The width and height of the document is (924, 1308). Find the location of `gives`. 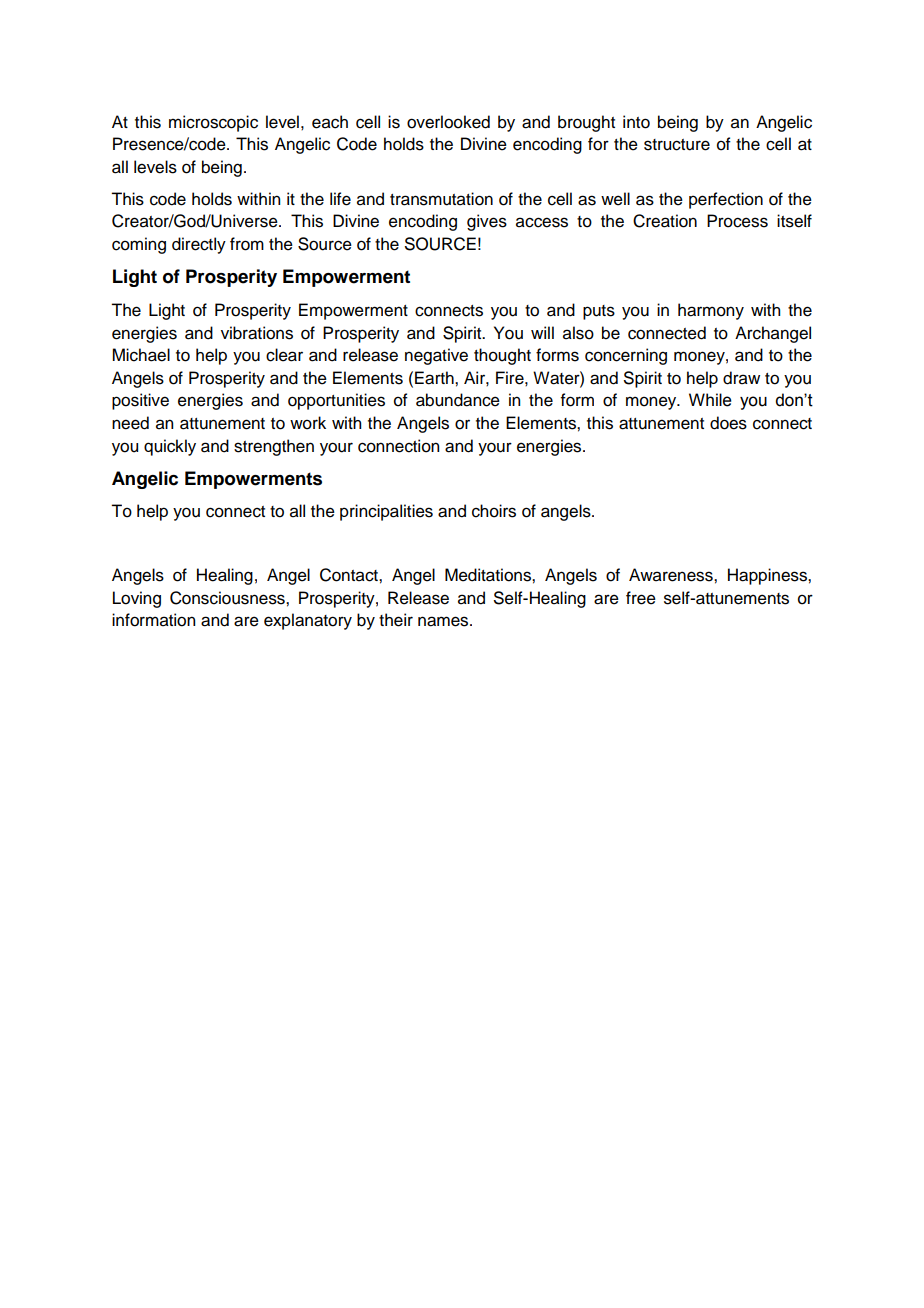

gives is located at coordinates (487, 222).
